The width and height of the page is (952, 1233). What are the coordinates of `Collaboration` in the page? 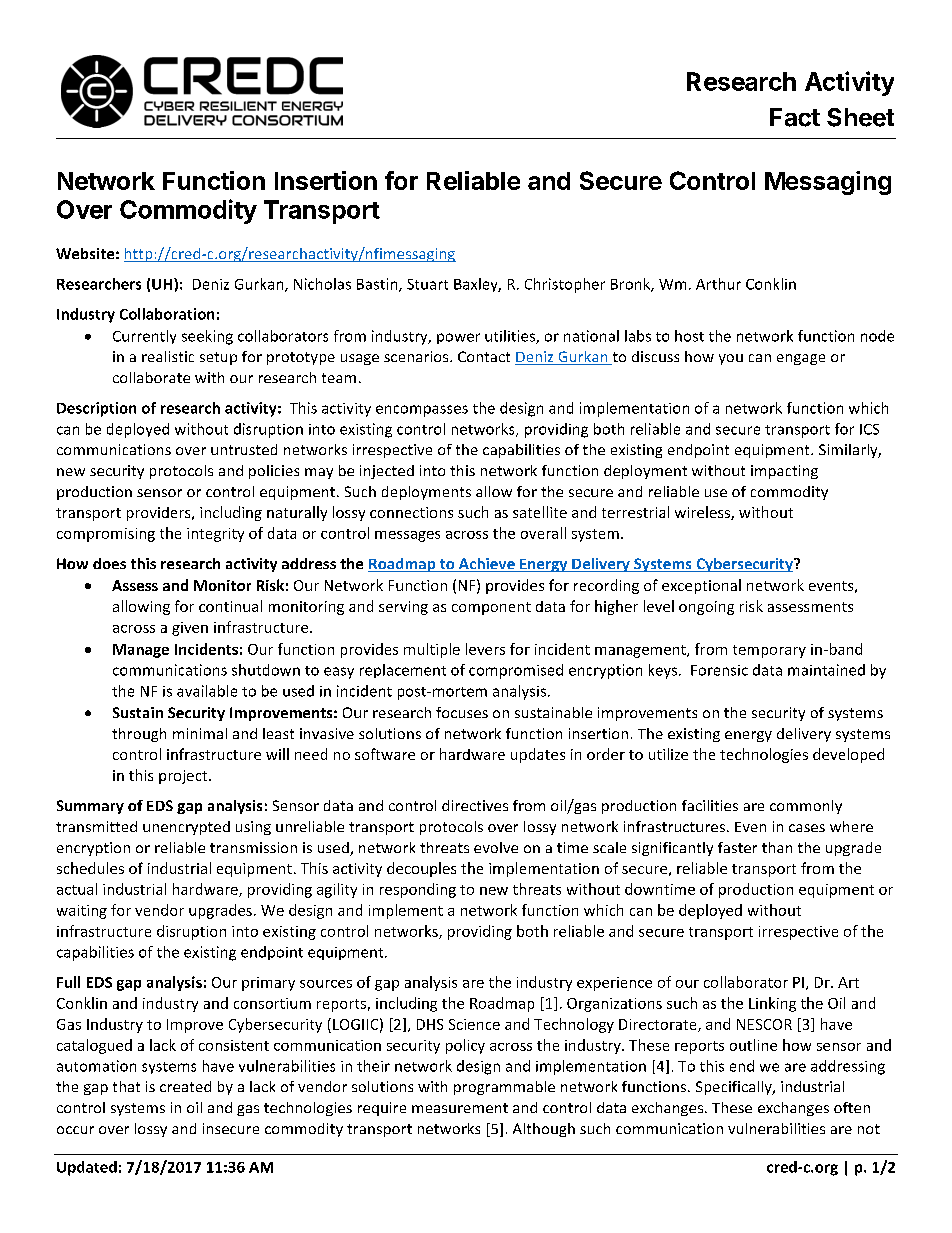 It's located at (167, 314).
